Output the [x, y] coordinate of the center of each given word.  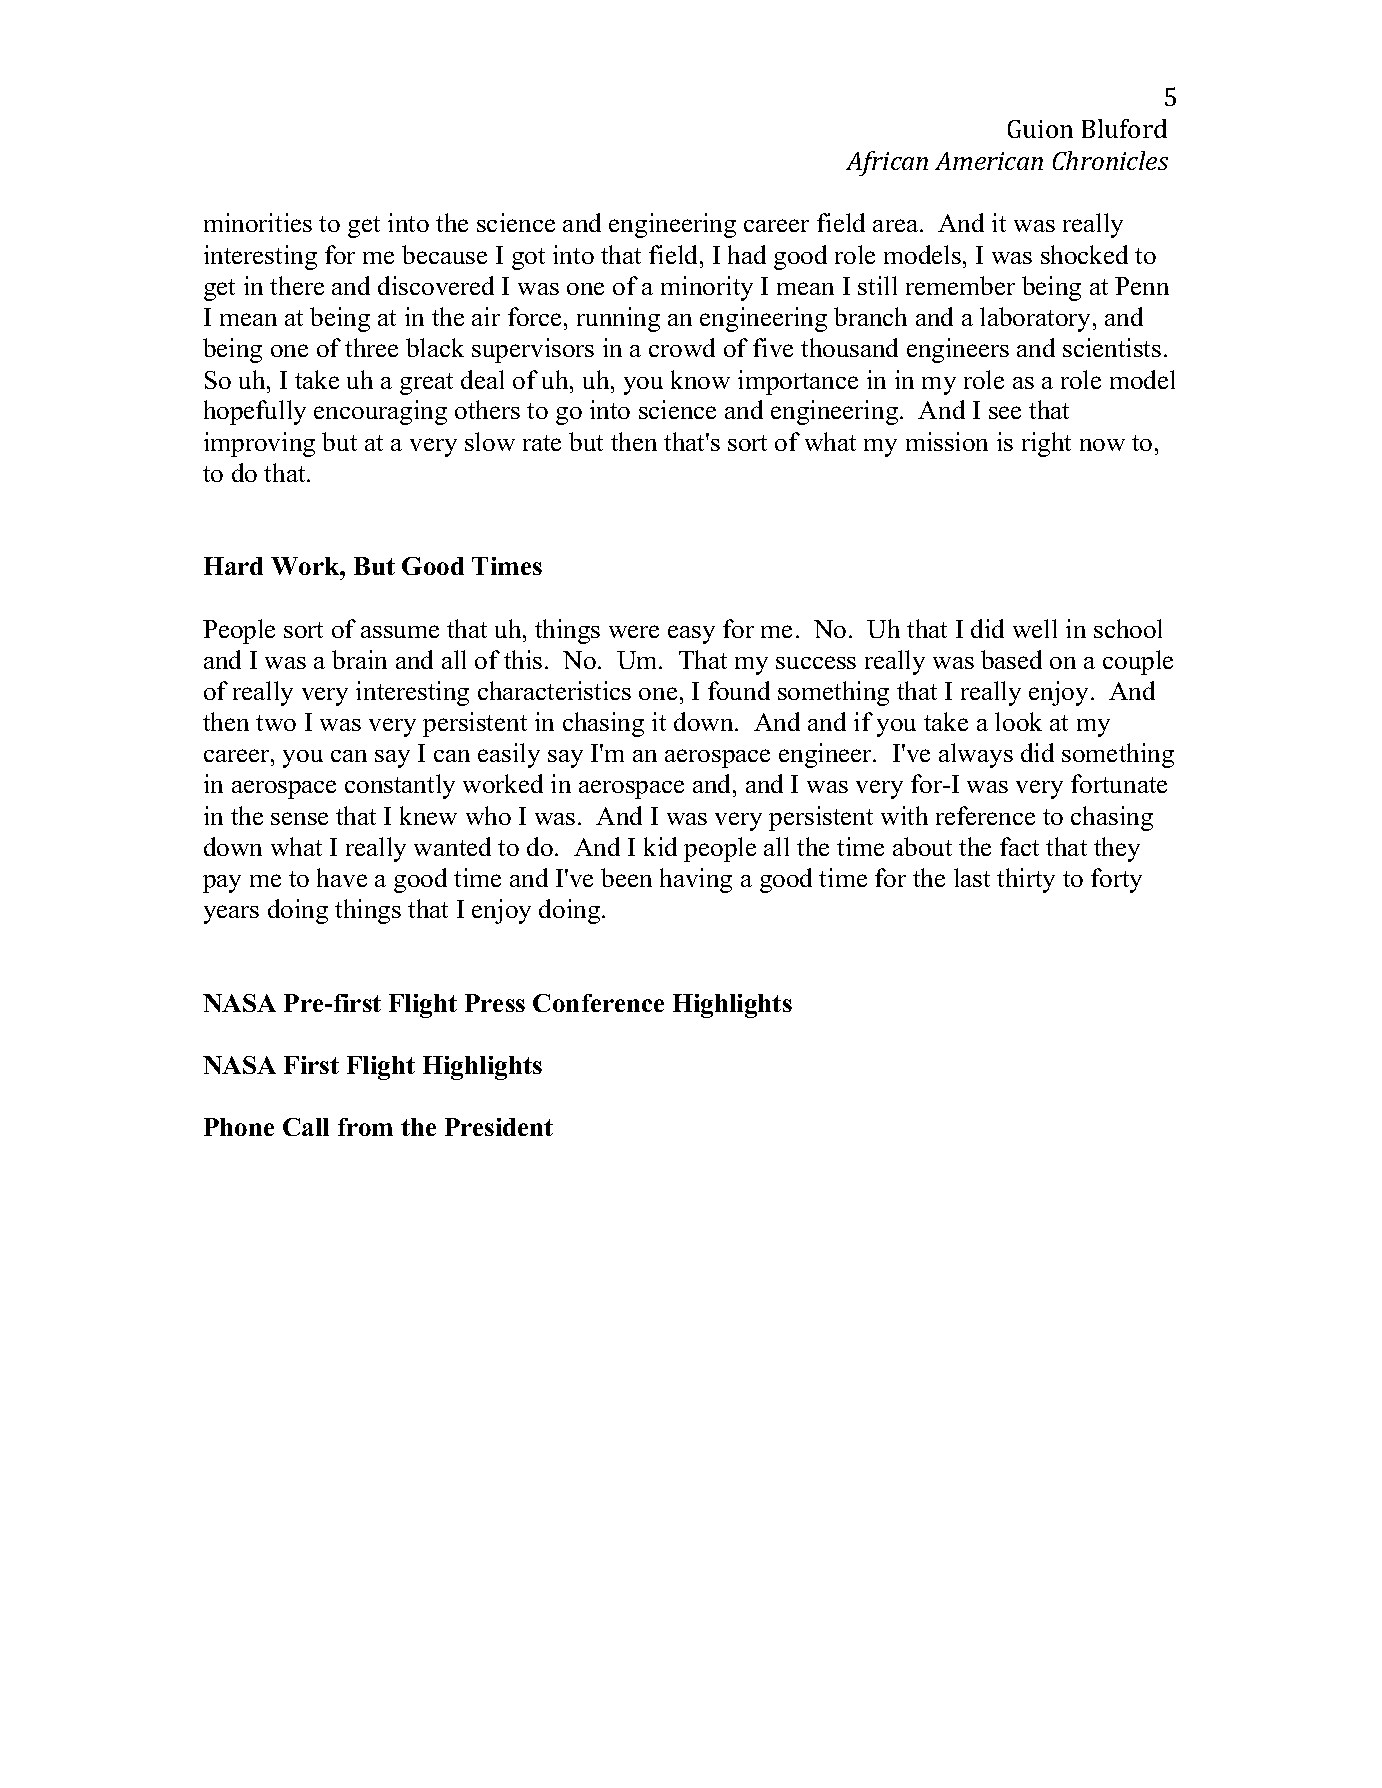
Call [306, 1127]
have [342, 877]
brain [359, 659]
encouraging [380, 412]
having [696, 880]
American [989, 161]
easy [691, 634]
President [499, 1127]
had [747, 254]
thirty [1026, 880]
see [1005, 412]
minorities [258, 222]
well [1035, 628]
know [700, 379]
